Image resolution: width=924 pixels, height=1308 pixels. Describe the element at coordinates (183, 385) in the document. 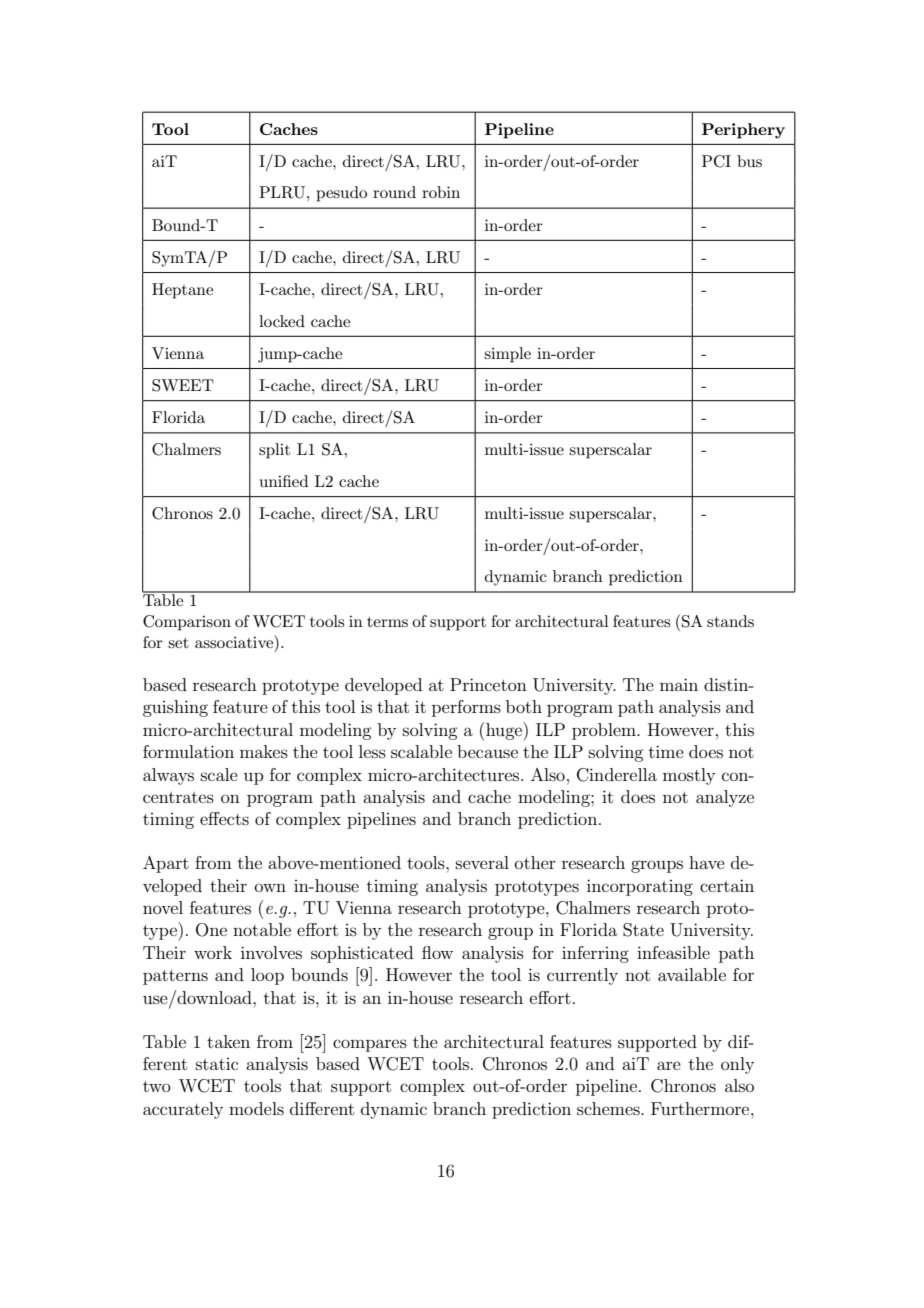

I see `SWEET` at that location.
